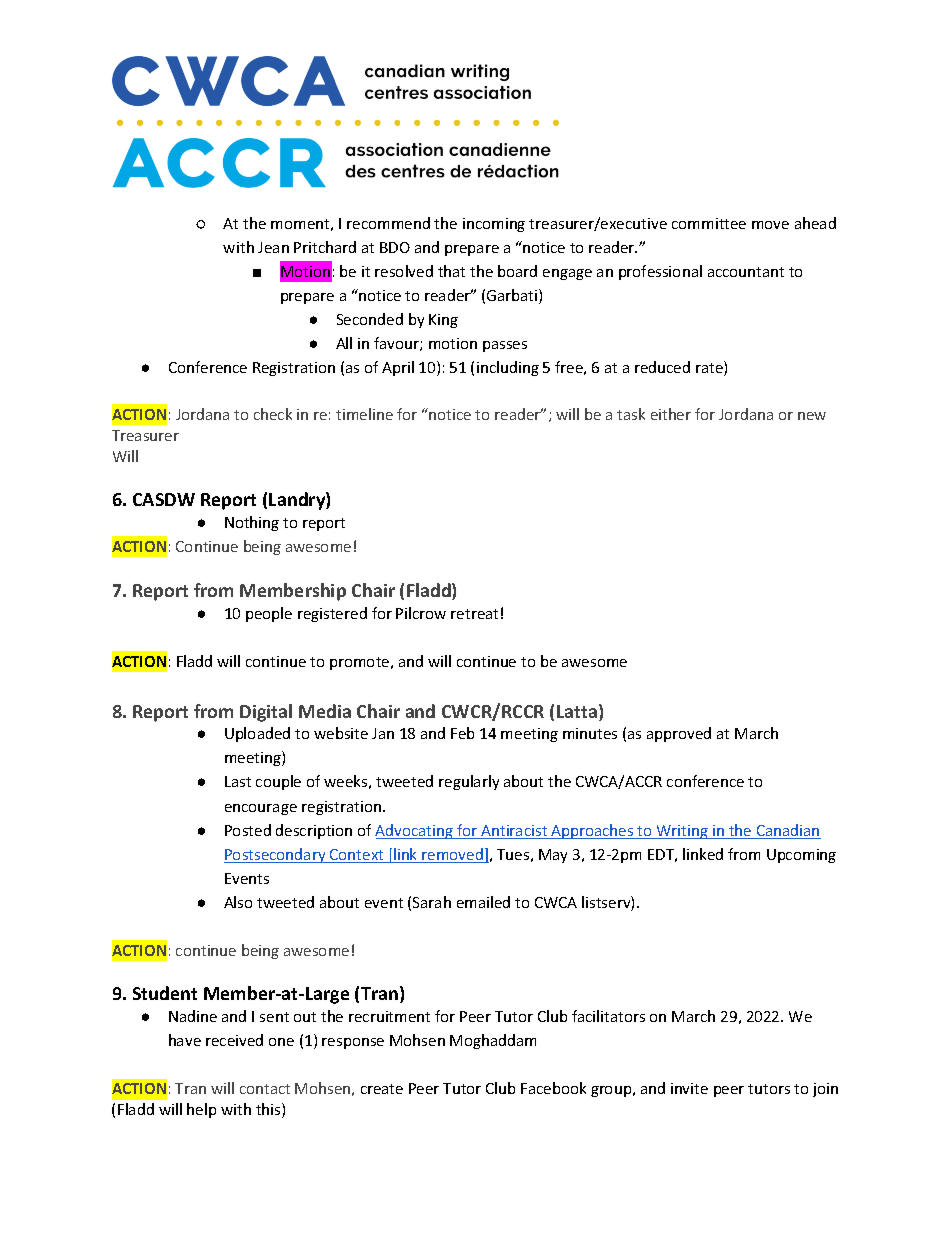 Image resolution: width=952 pixels, height=1233 pixels. I want to click on Uploaded, so click(257, 734).
